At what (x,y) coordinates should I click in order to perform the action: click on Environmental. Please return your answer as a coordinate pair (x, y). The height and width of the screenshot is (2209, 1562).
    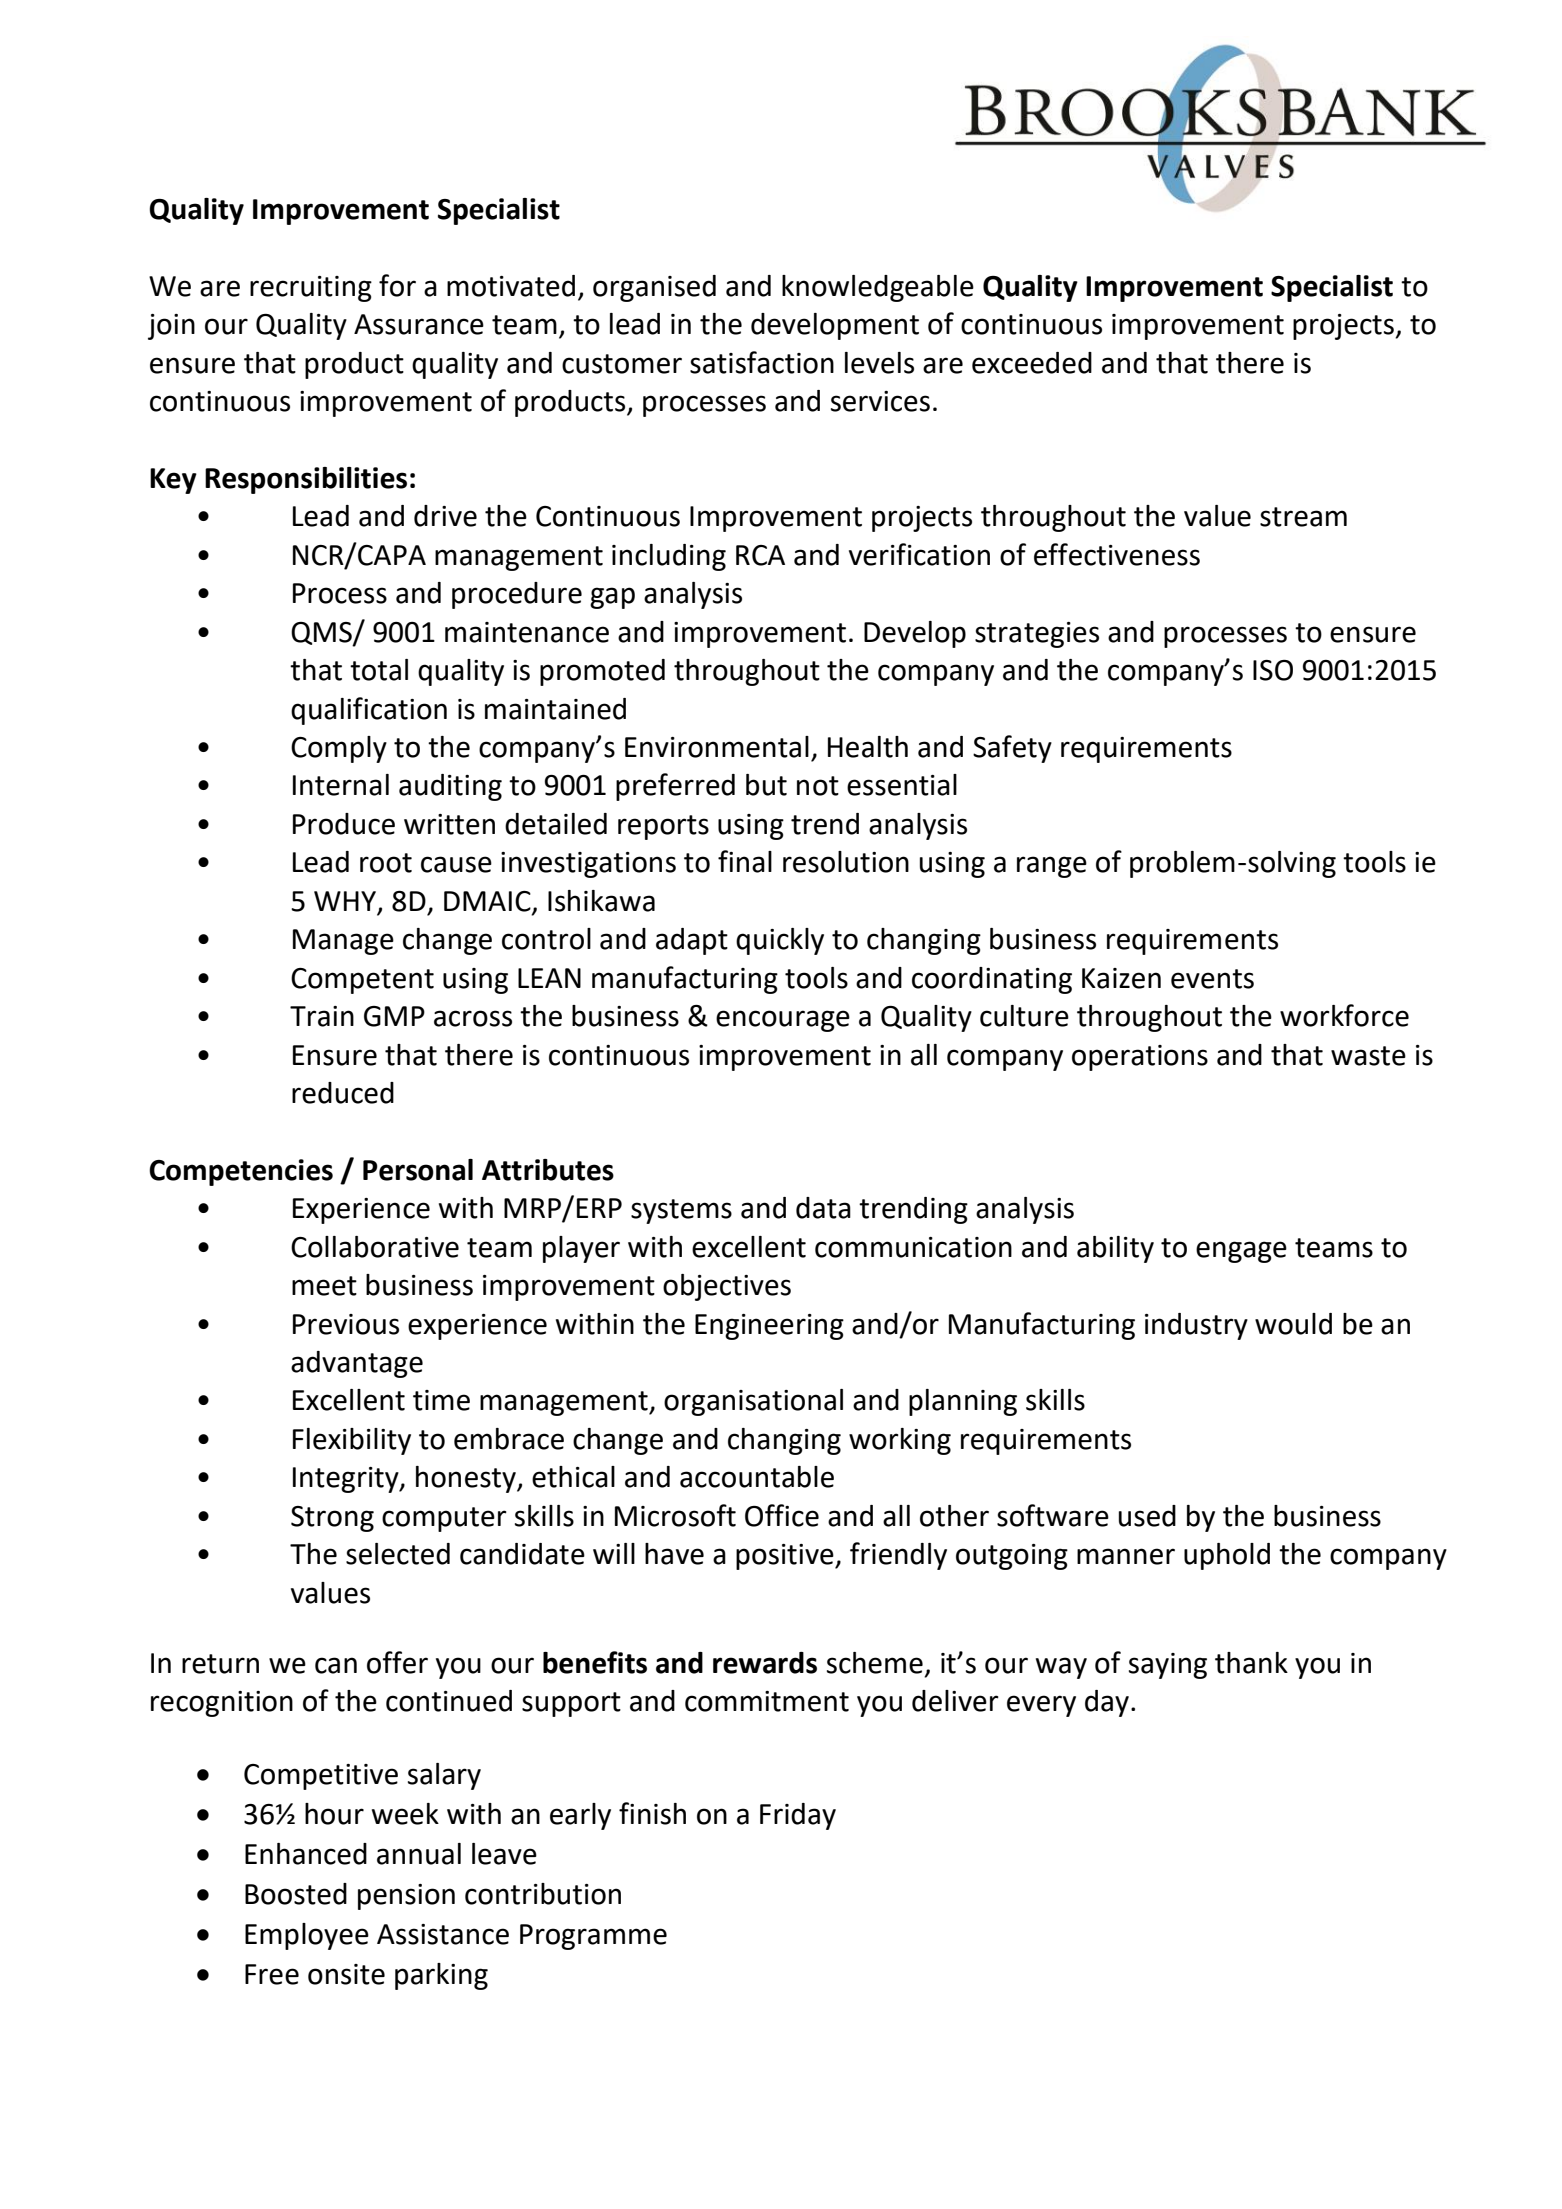
    Looking at the image, I should click on (717, 747).
